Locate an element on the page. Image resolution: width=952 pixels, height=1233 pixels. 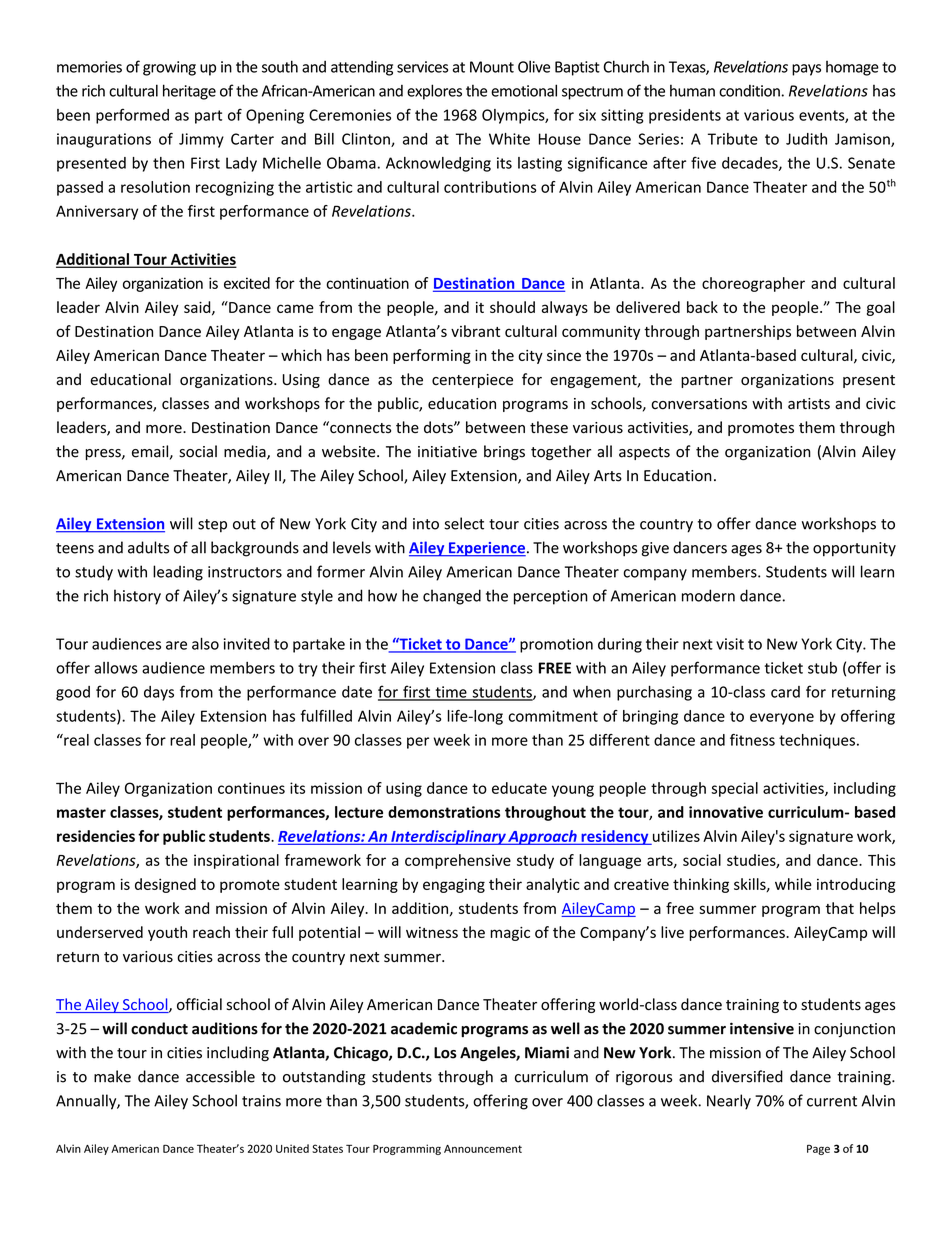
heritage is located at coordinates (189, 92).
